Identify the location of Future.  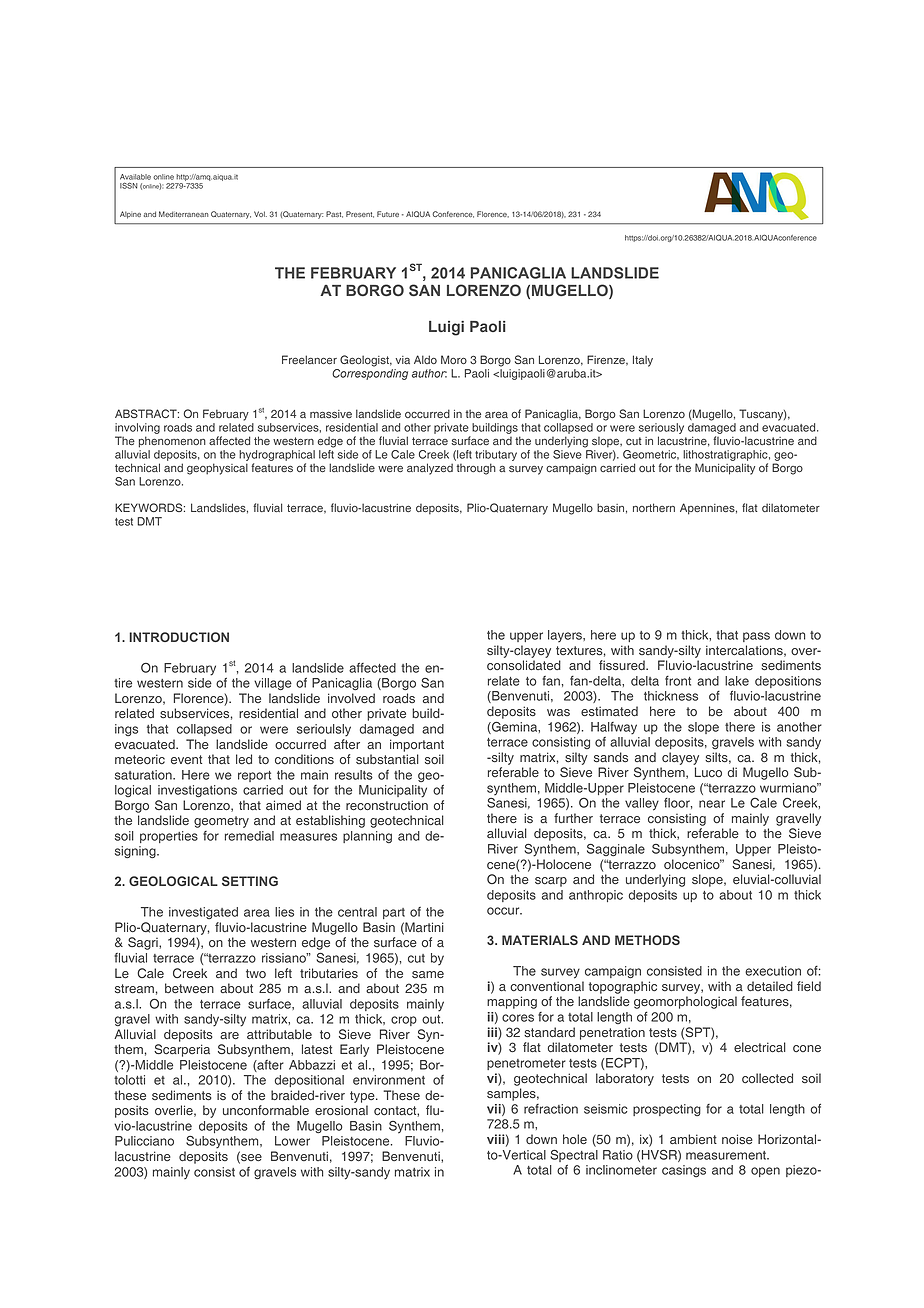
(388, 214).
